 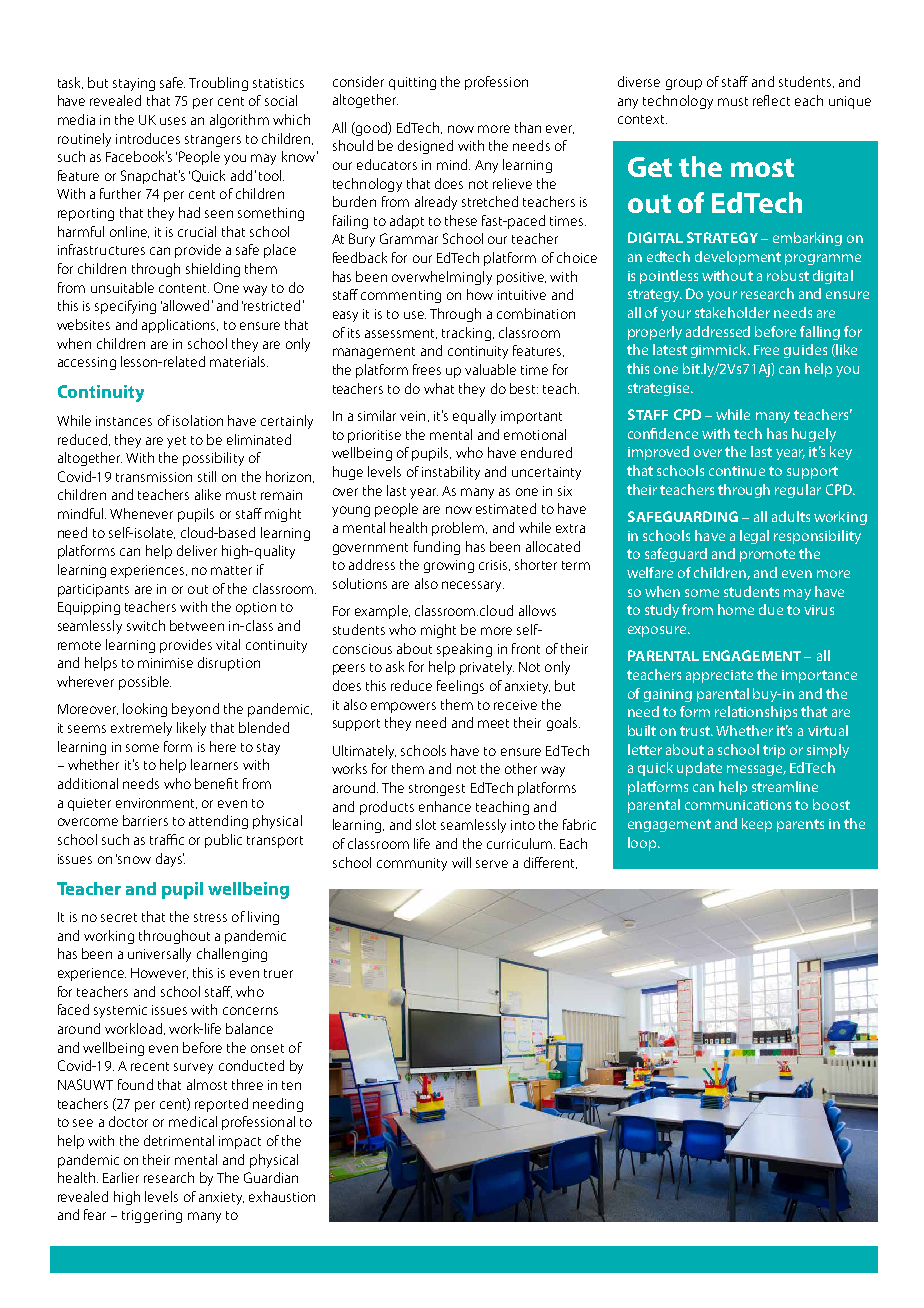 I want to click on minimise, so click(x=165, y=663).
